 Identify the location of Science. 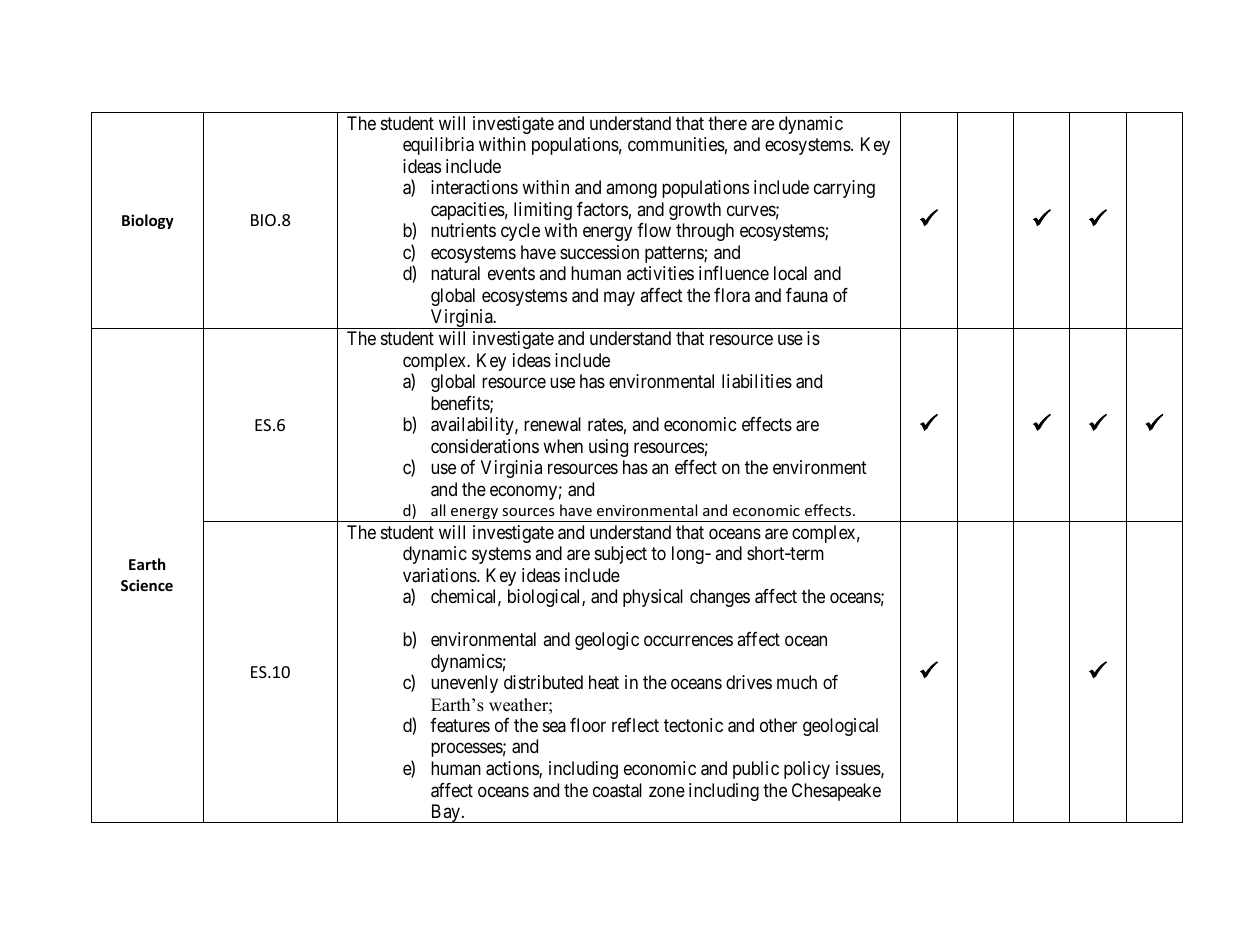
(147, 585).
